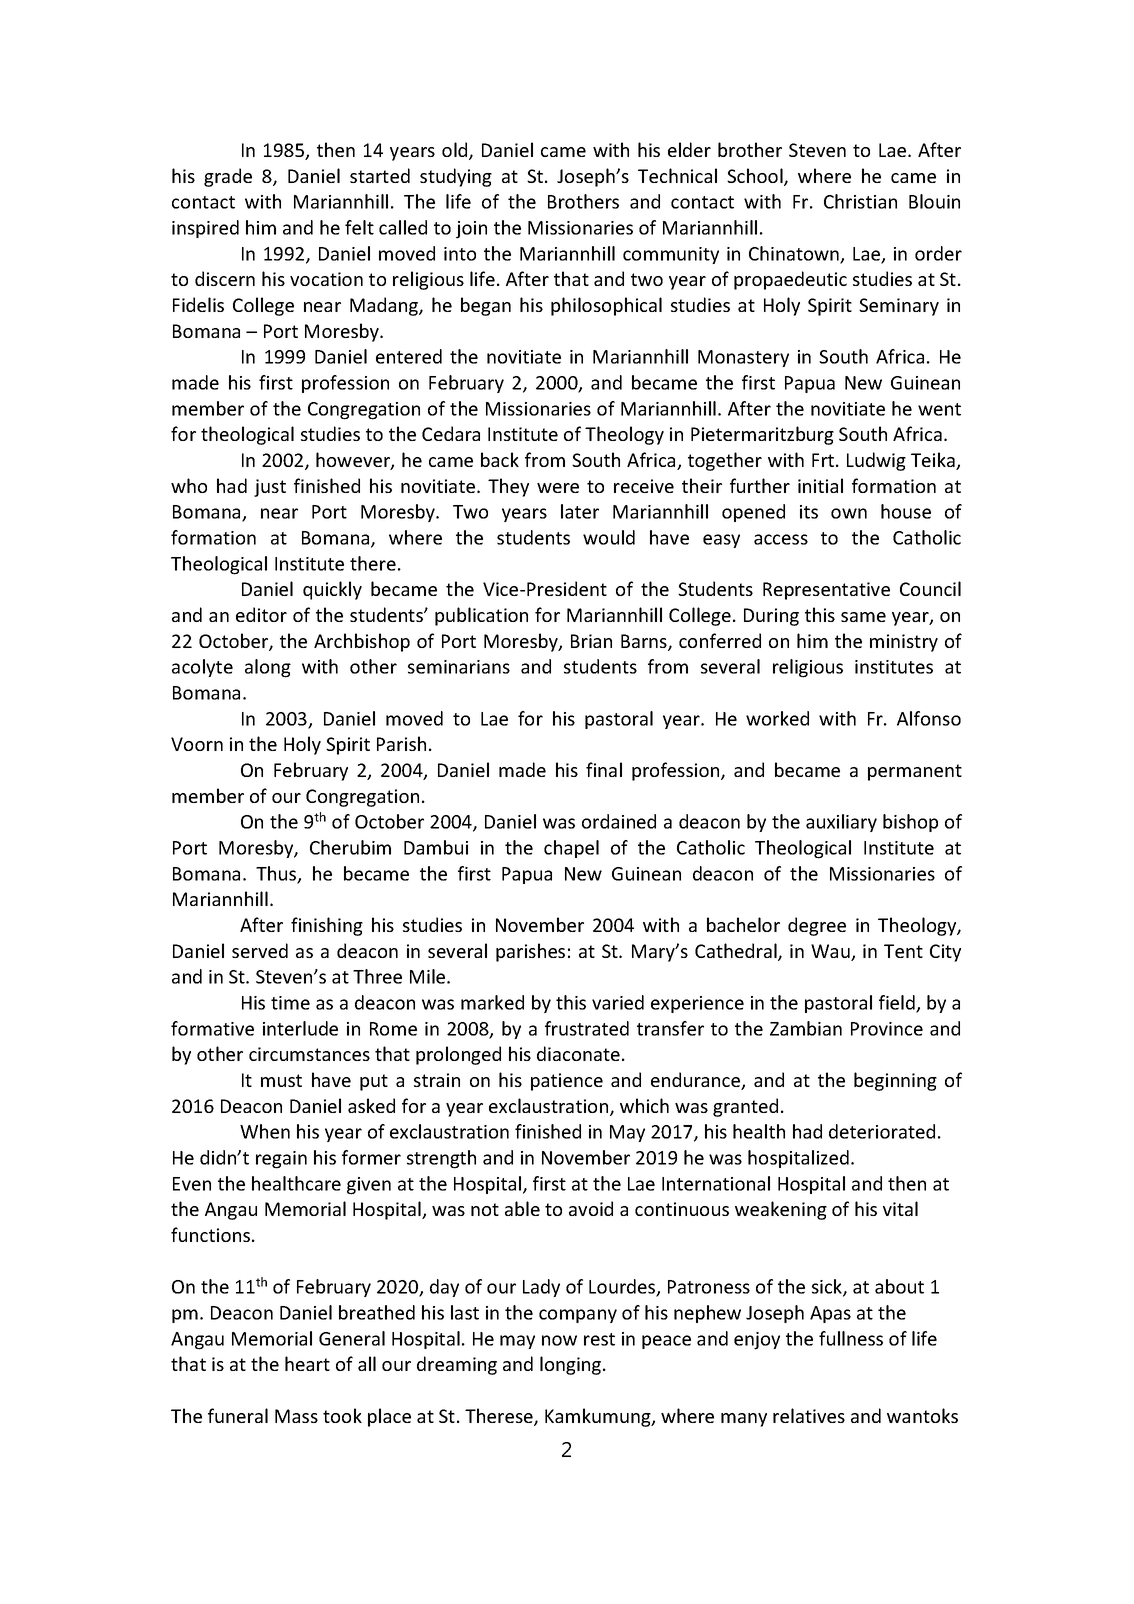 This image has width=1134, height=1604. I want to click on Representative, so click(826, 591).
